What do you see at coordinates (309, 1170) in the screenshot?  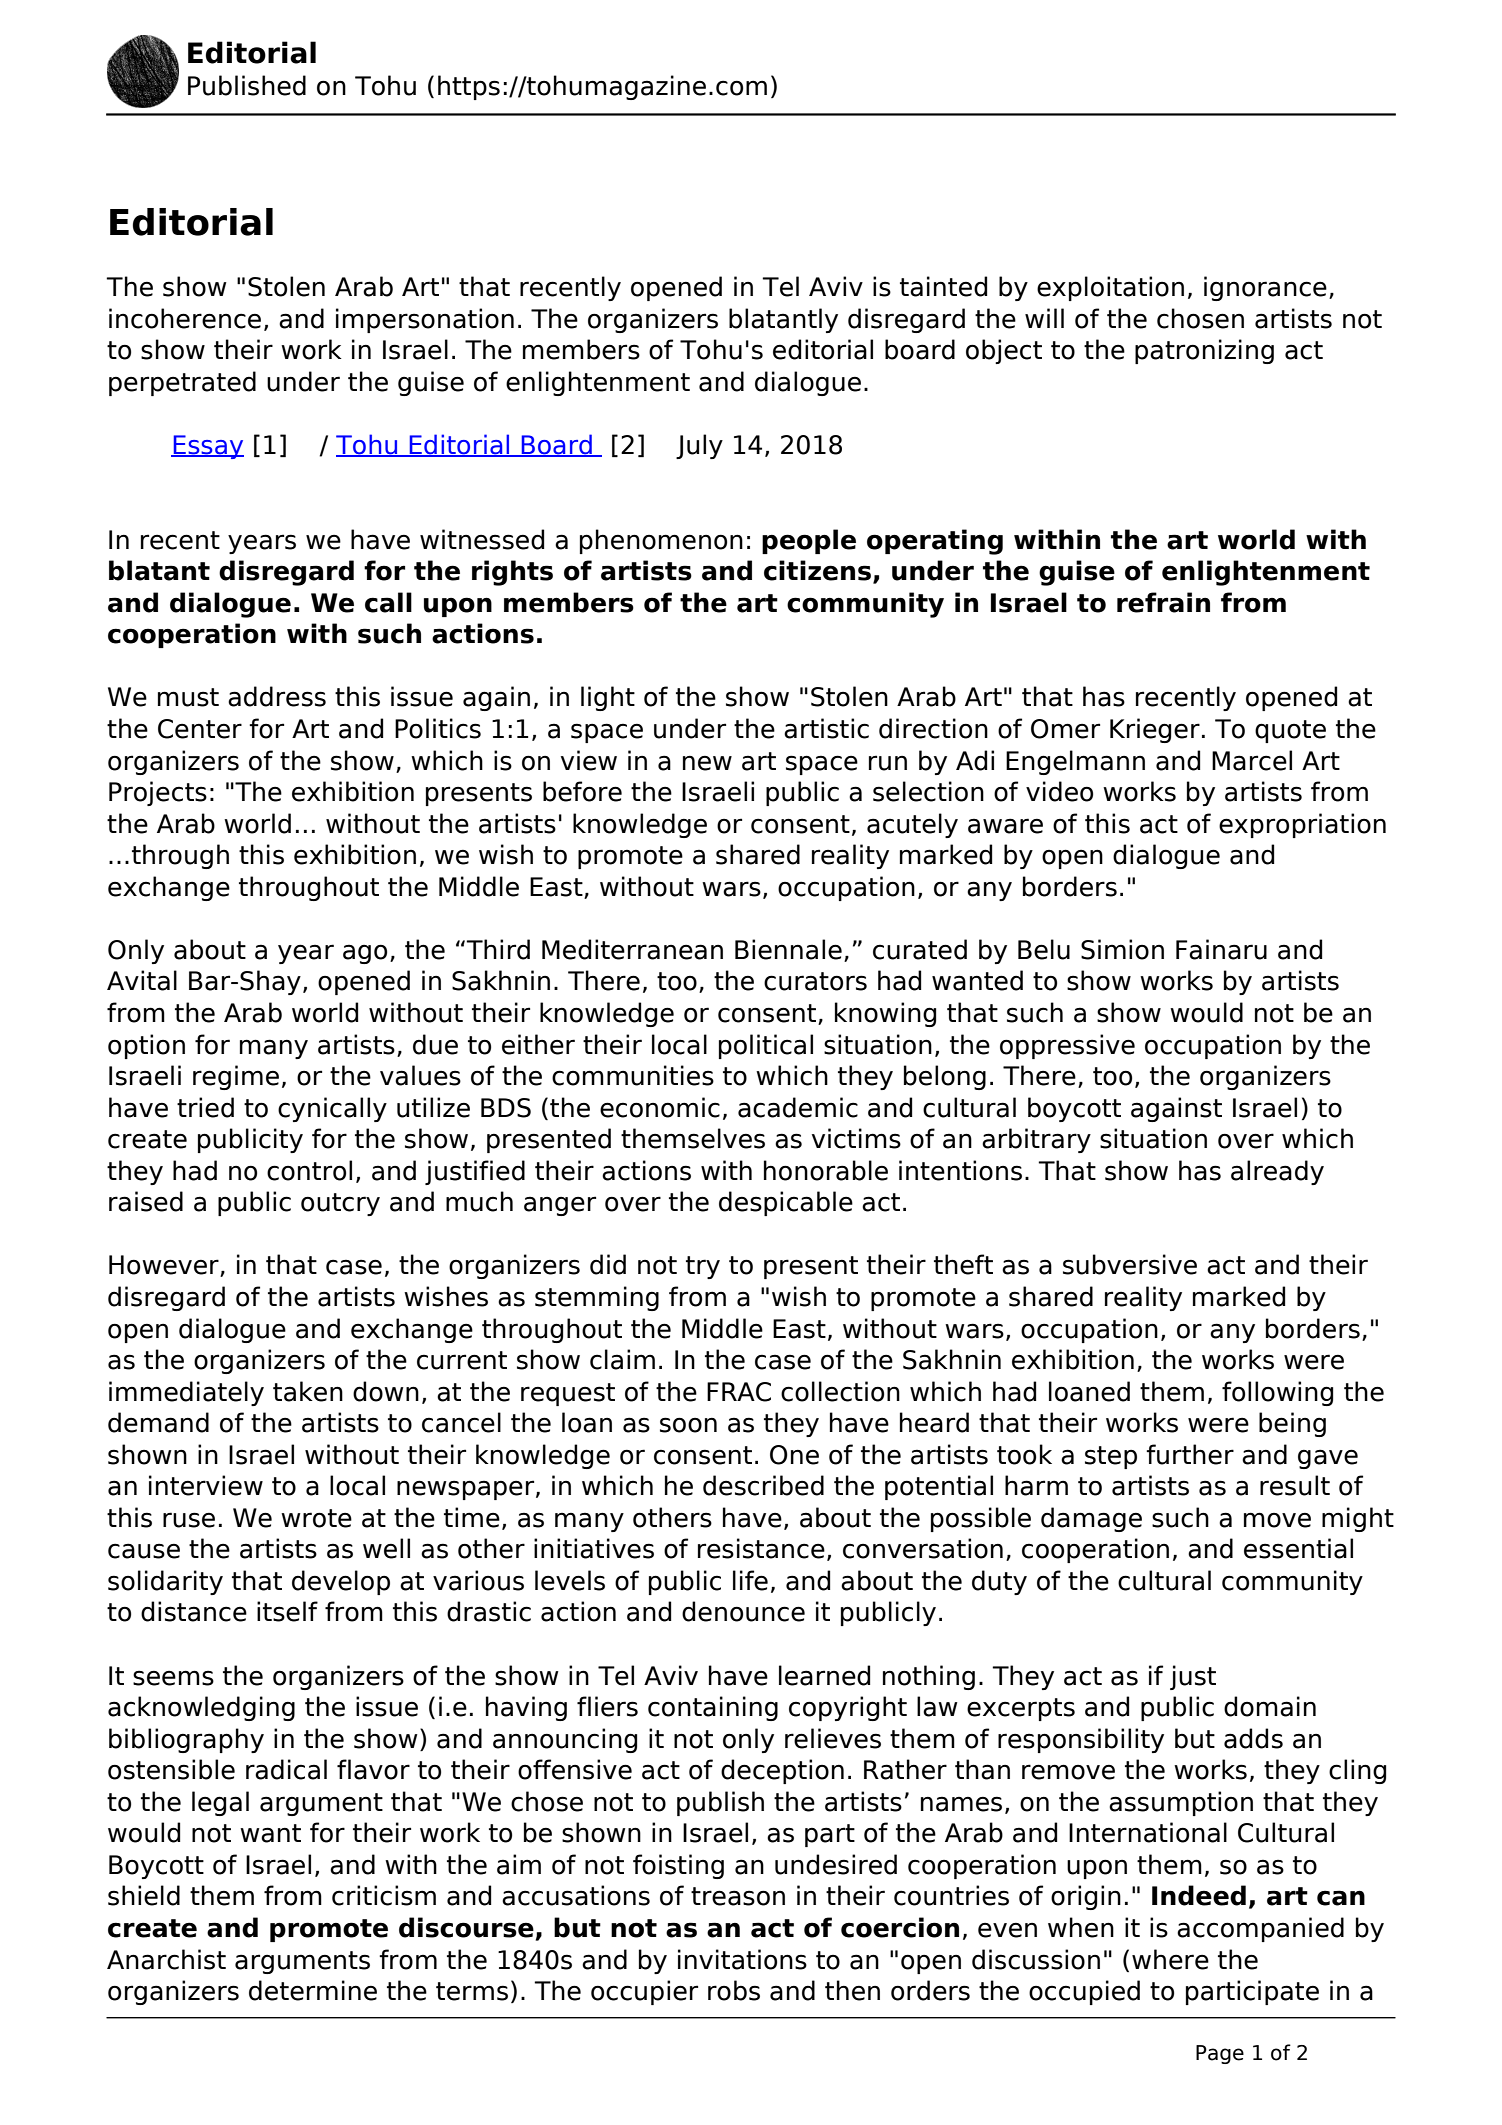 I see `control` at bounding box center [309, 1170].
